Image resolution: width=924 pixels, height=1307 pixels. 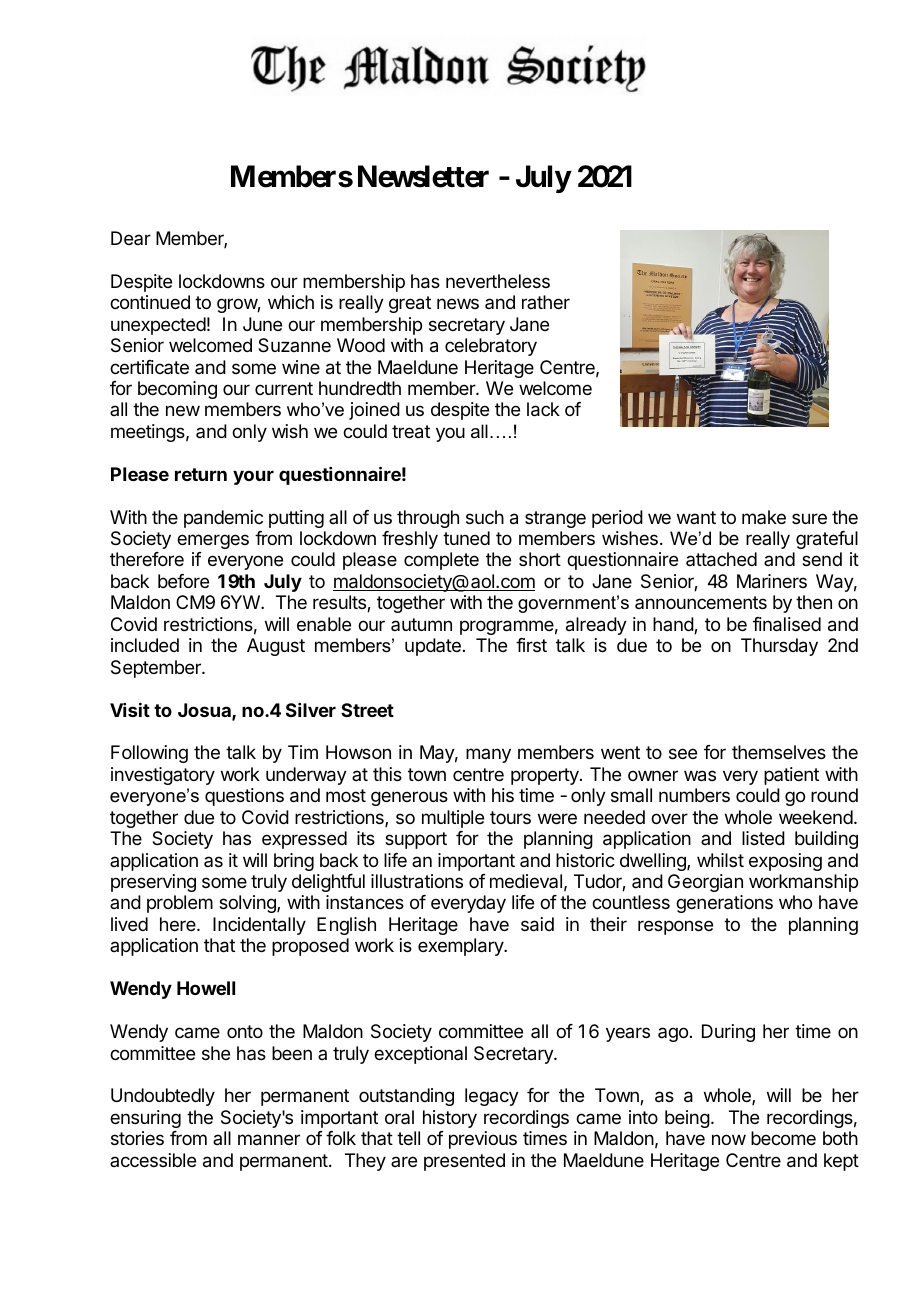 I want to click on before, so click(x=183, y=581).
